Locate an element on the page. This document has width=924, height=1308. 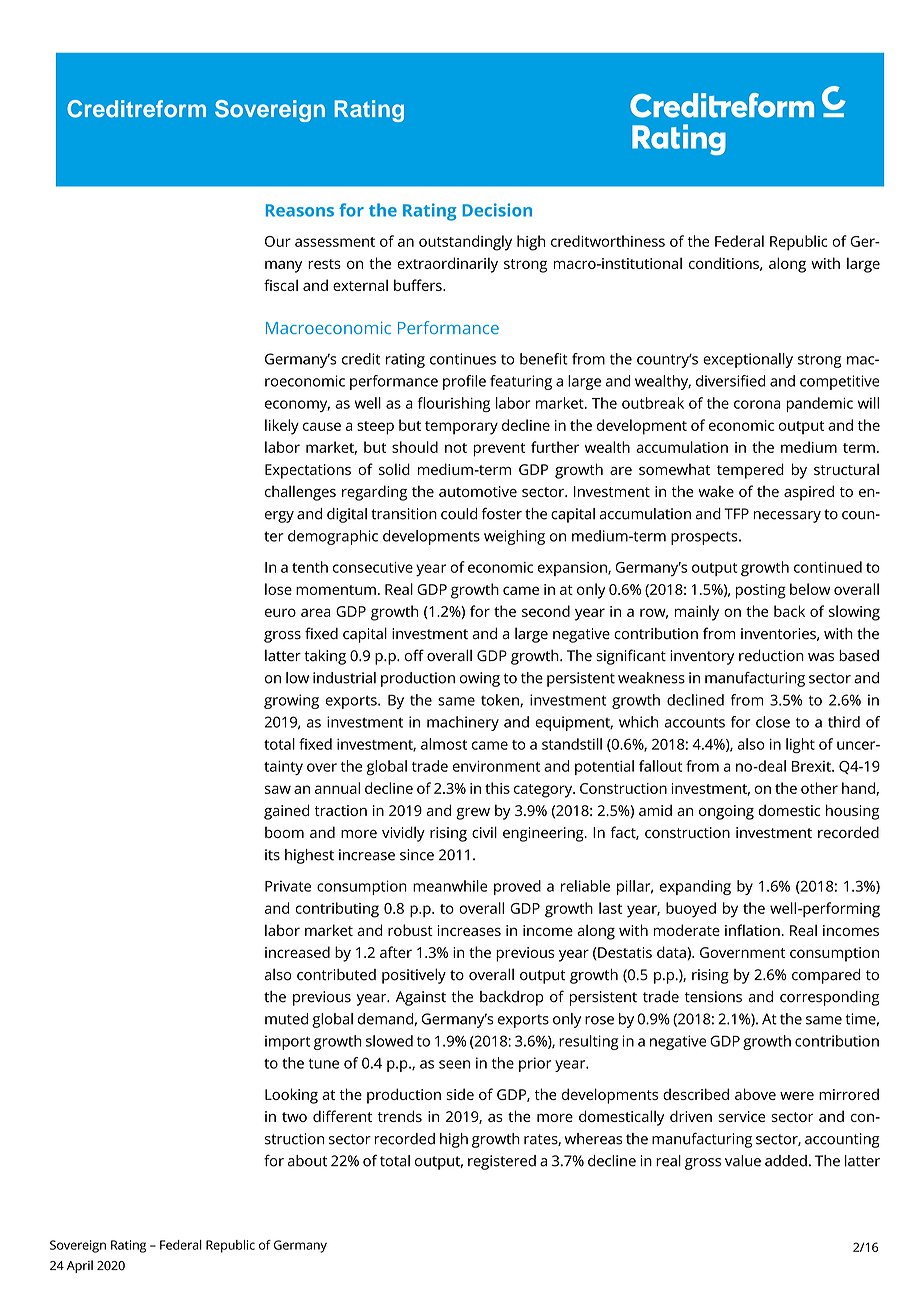
Against is located at coordinates (421, 998).
